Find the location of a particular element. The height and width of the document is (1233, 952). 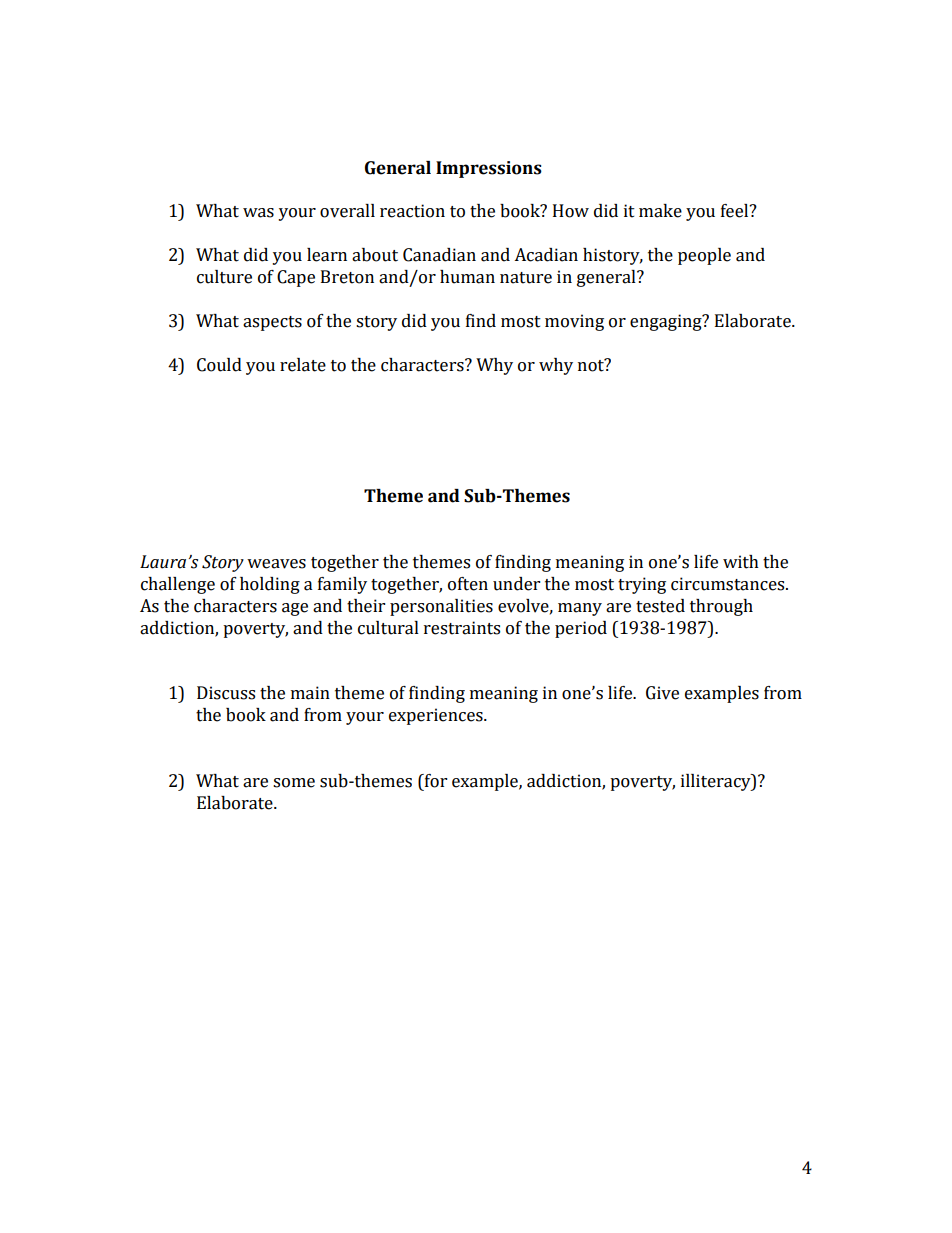

some is located at coordinates (294, 783).
